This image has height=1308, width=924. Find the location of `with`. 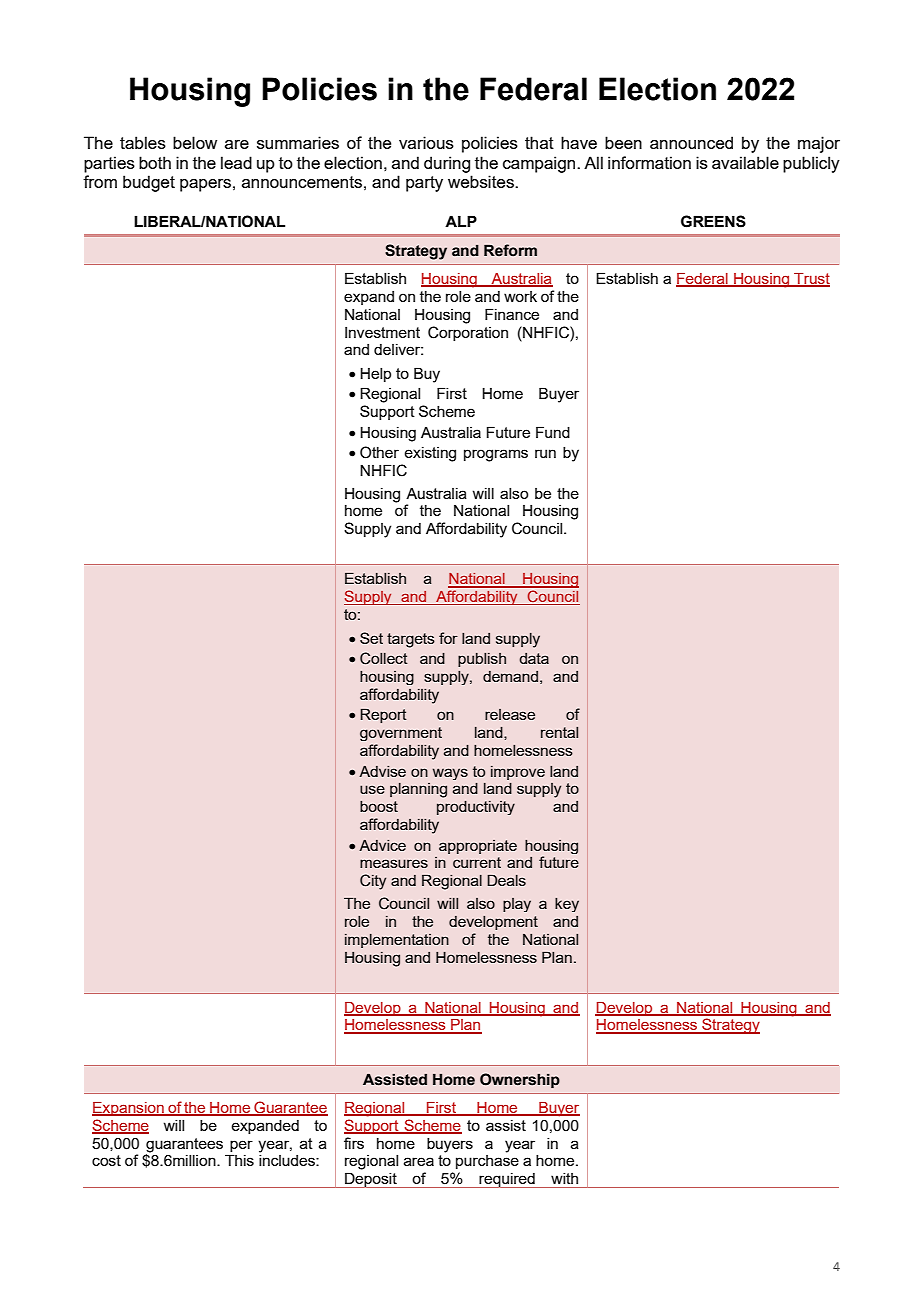

with is located at coordinates (564, 1178).
